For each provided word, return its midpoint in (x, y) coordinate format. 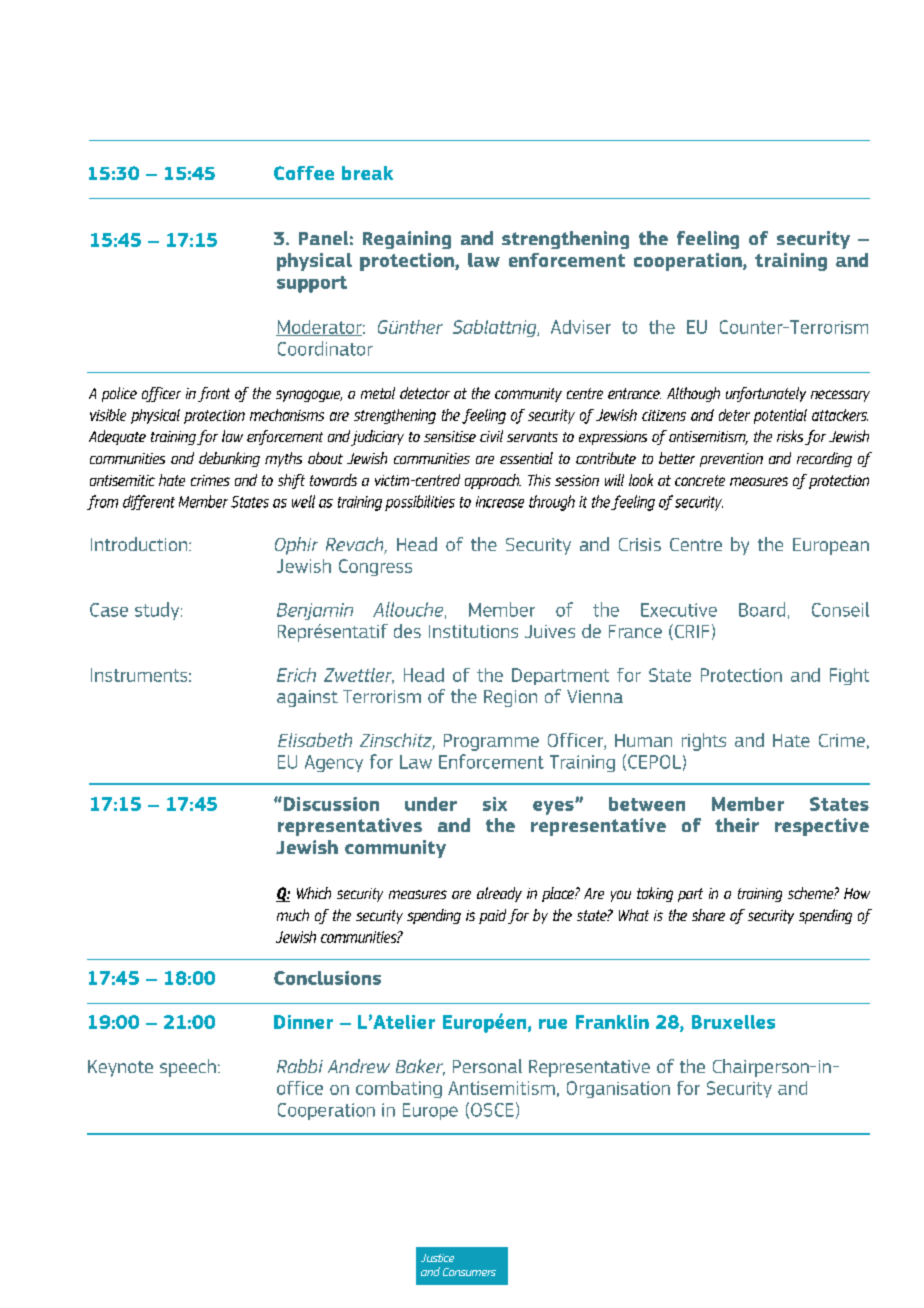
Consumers (469, 1272)
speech (188, 1068)
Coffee (304, 173)
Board (762, 609)
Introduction (140, 544)
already (499, 894)
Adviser (581, 327)
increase (500, 502)
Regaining (407, 240)
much (293, 915)
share (708, 915)
